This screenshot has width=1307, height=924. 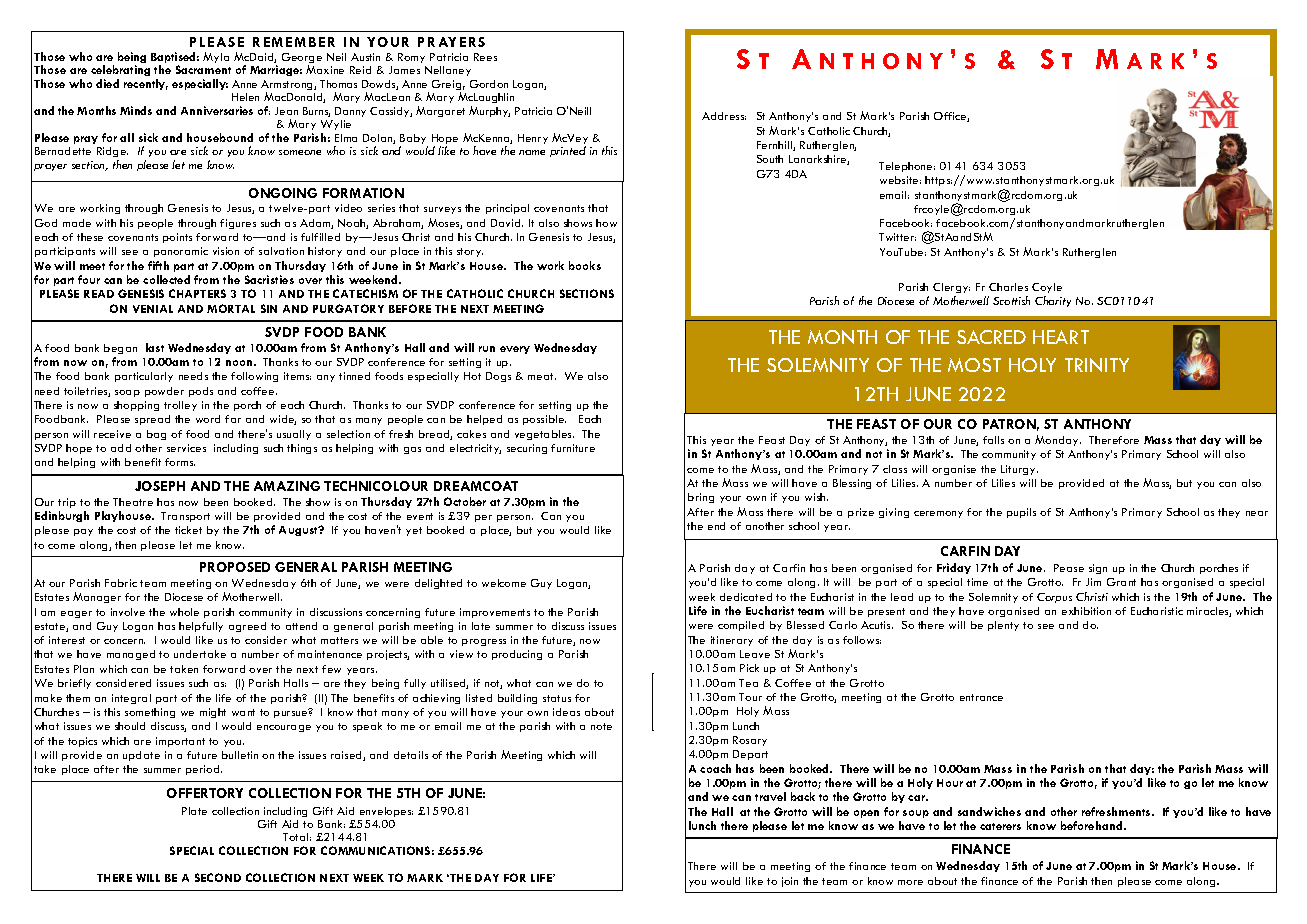 What do you see at coordinates (724, 116) in the screenshot?
I see `Address` at bounding box center [724, 116].
